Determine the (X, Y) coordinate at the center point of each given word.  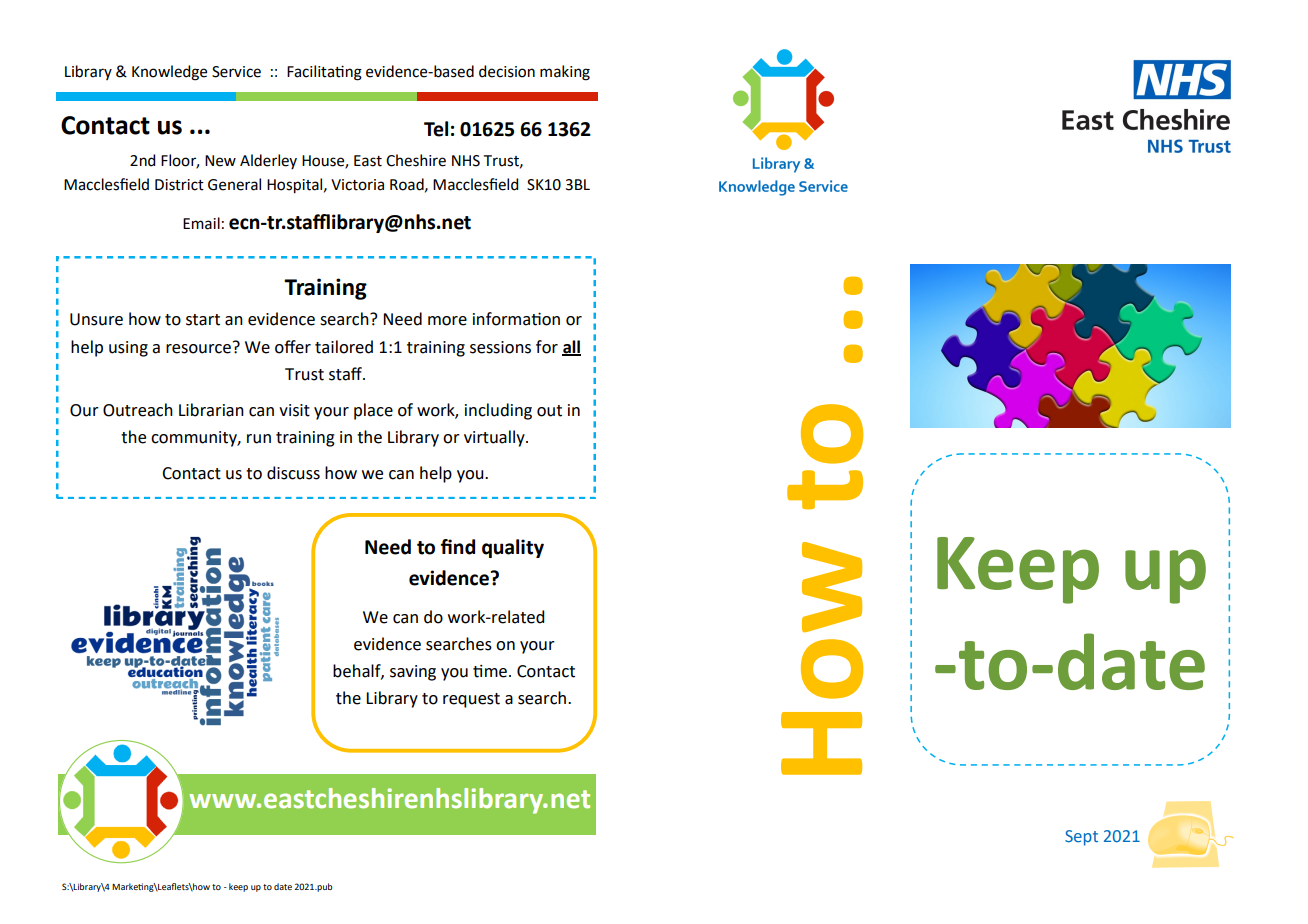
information (516, 319)
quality (513, 548)
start (203, 320)
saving (413, 673)
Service (236, 72)
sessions (500, 347)
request (471, 700)
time (490, 671)
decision (507, 71)
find (458, 547)
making (565, 73)
